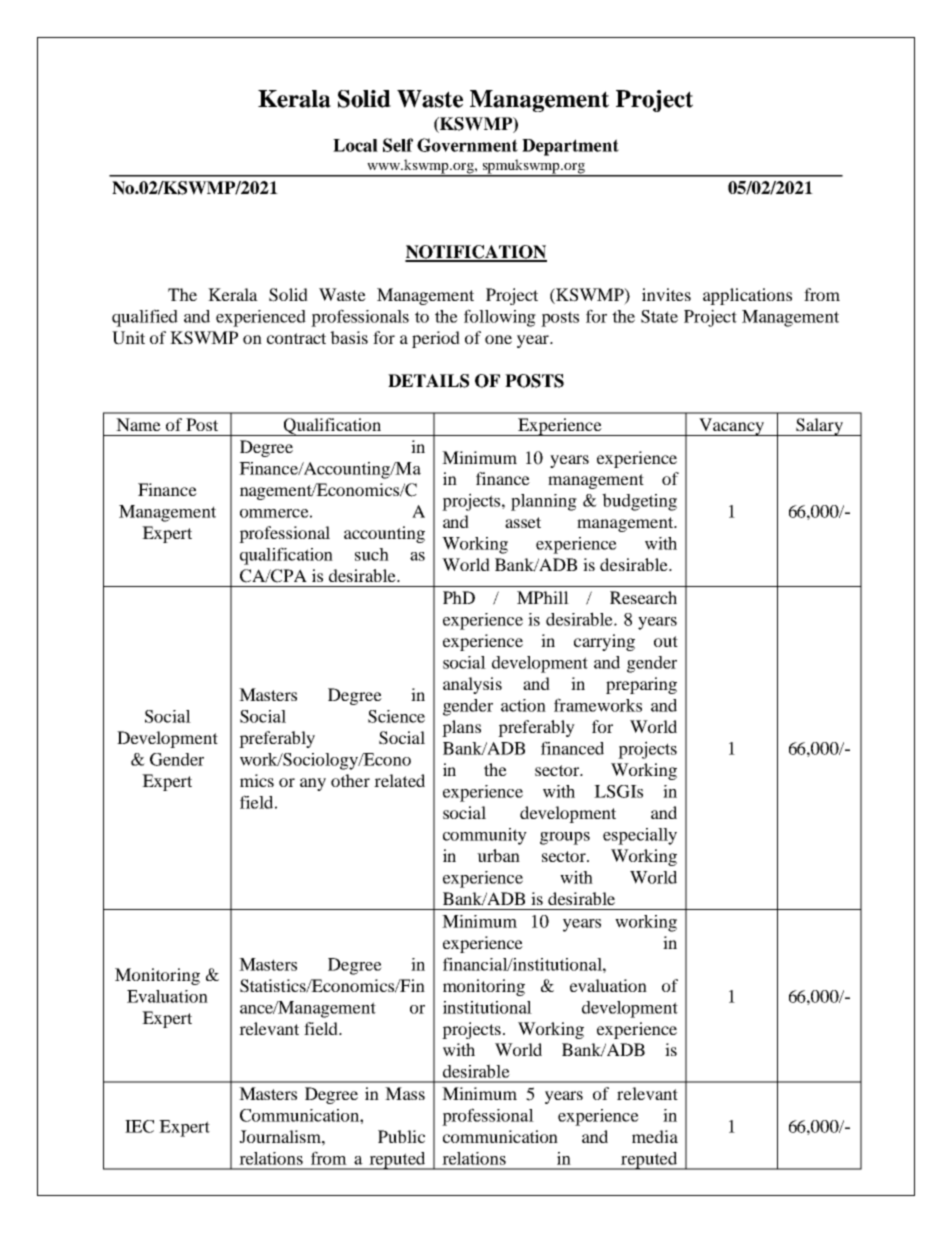  What do you see at coordinates (467, 145) in the document?
I see `Government` at bounding box center [467, 145].
